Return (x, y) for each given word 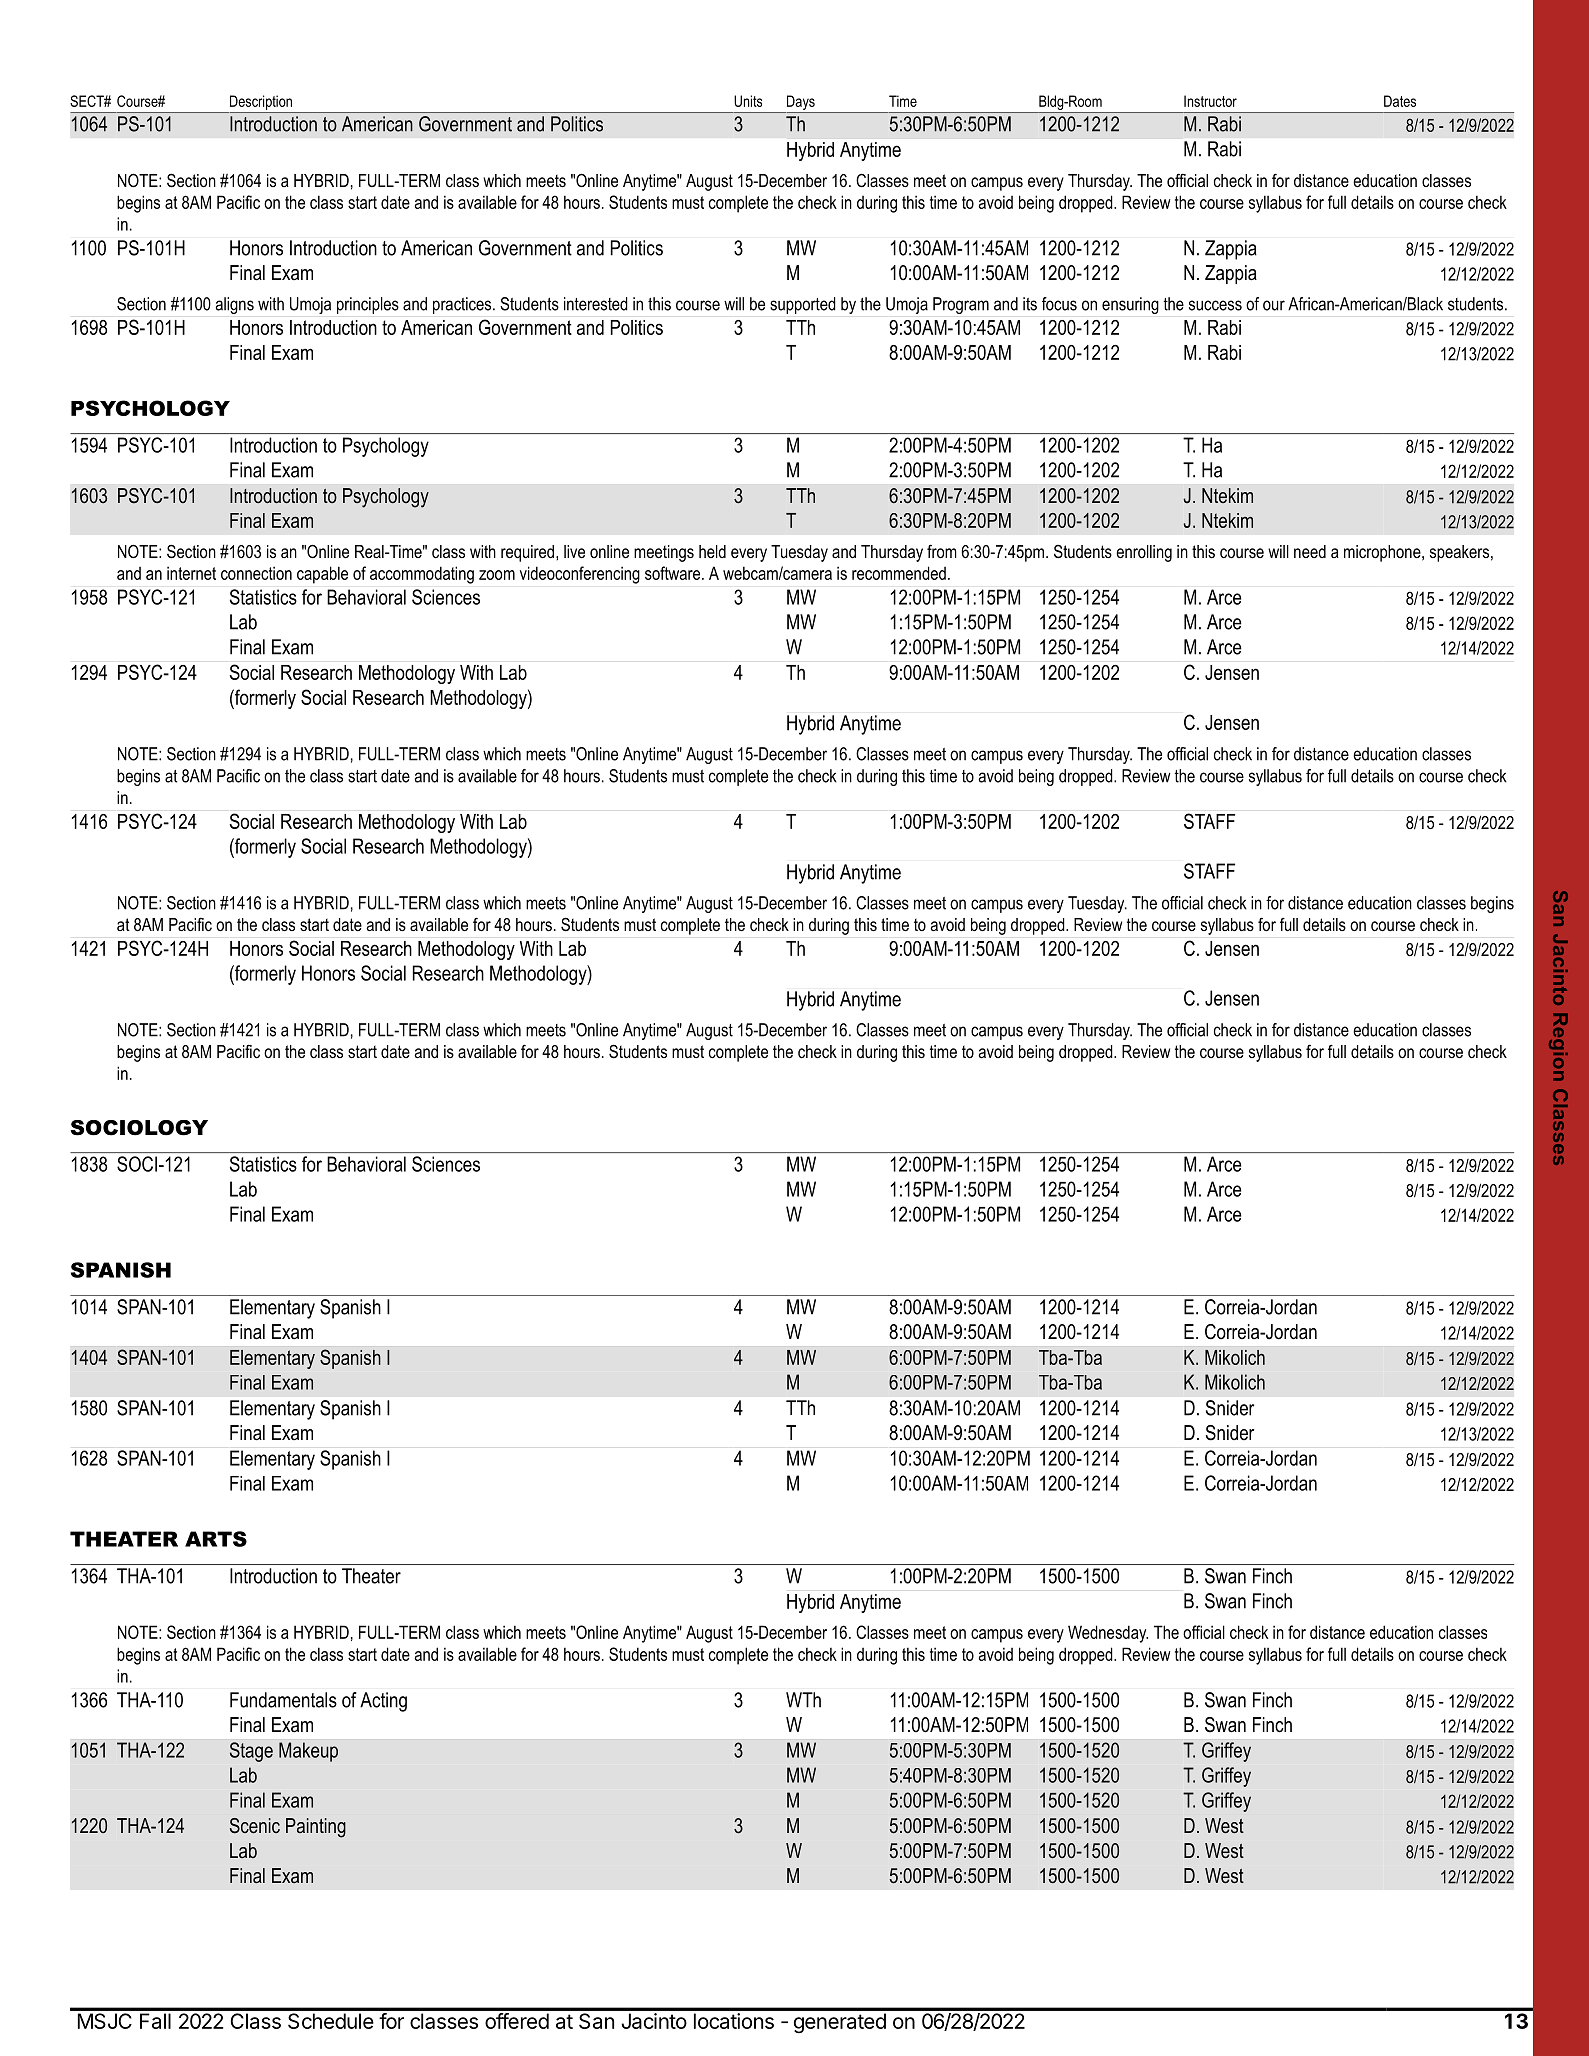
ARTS (216, 1539)
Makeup (308, 1752)
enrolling (1144, 553)
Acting (383, 1702)
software (674, 573)
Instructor (1210, 101)
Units (748, 101)
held (712, 551)
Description (261, 102)
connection (256, 573)
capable (322, 575)
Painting (316, 1828)
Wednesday (1108, 1634)
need (1310, 551)
